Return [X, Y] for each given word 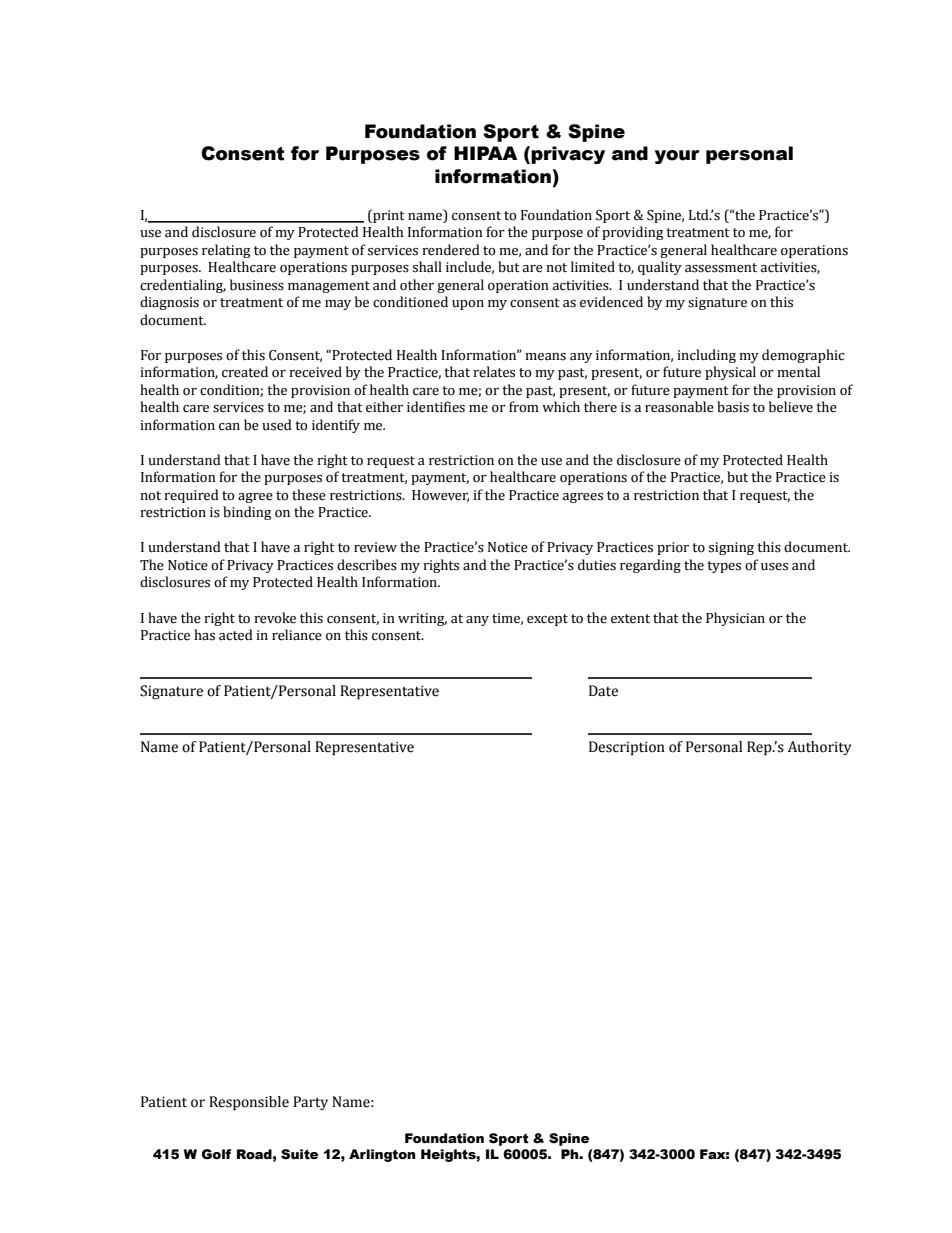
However [440, 496]
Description [627, 748]
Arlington [382, 1155]
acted [236, 635]
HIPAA [485, 153]
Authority [819, 748]
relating [226, 251]
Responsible [249, 1103]
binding [247, 513]
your [677, 157]
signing [731, 548]
